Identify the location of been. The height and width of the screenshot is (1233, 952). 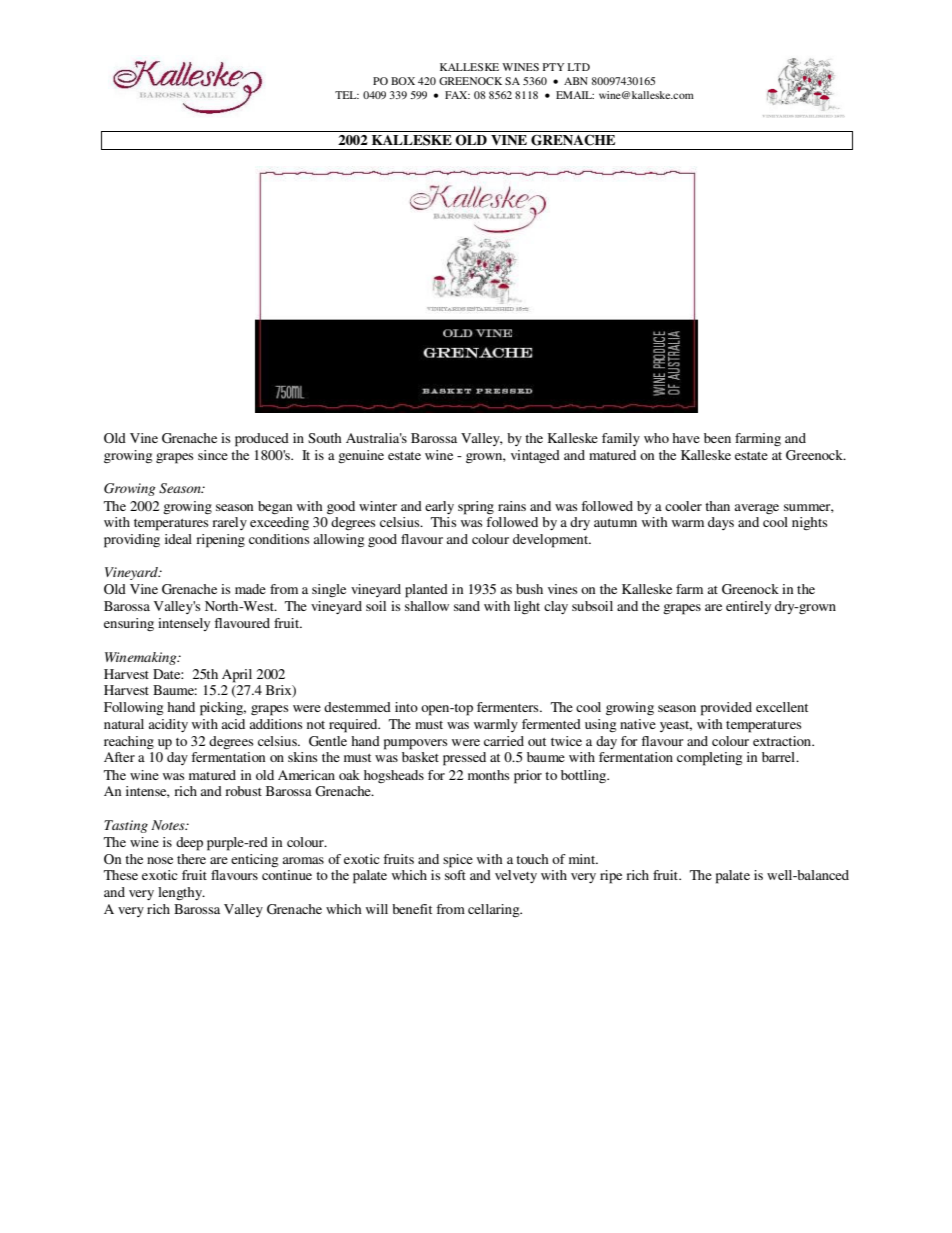
(717, 438).
